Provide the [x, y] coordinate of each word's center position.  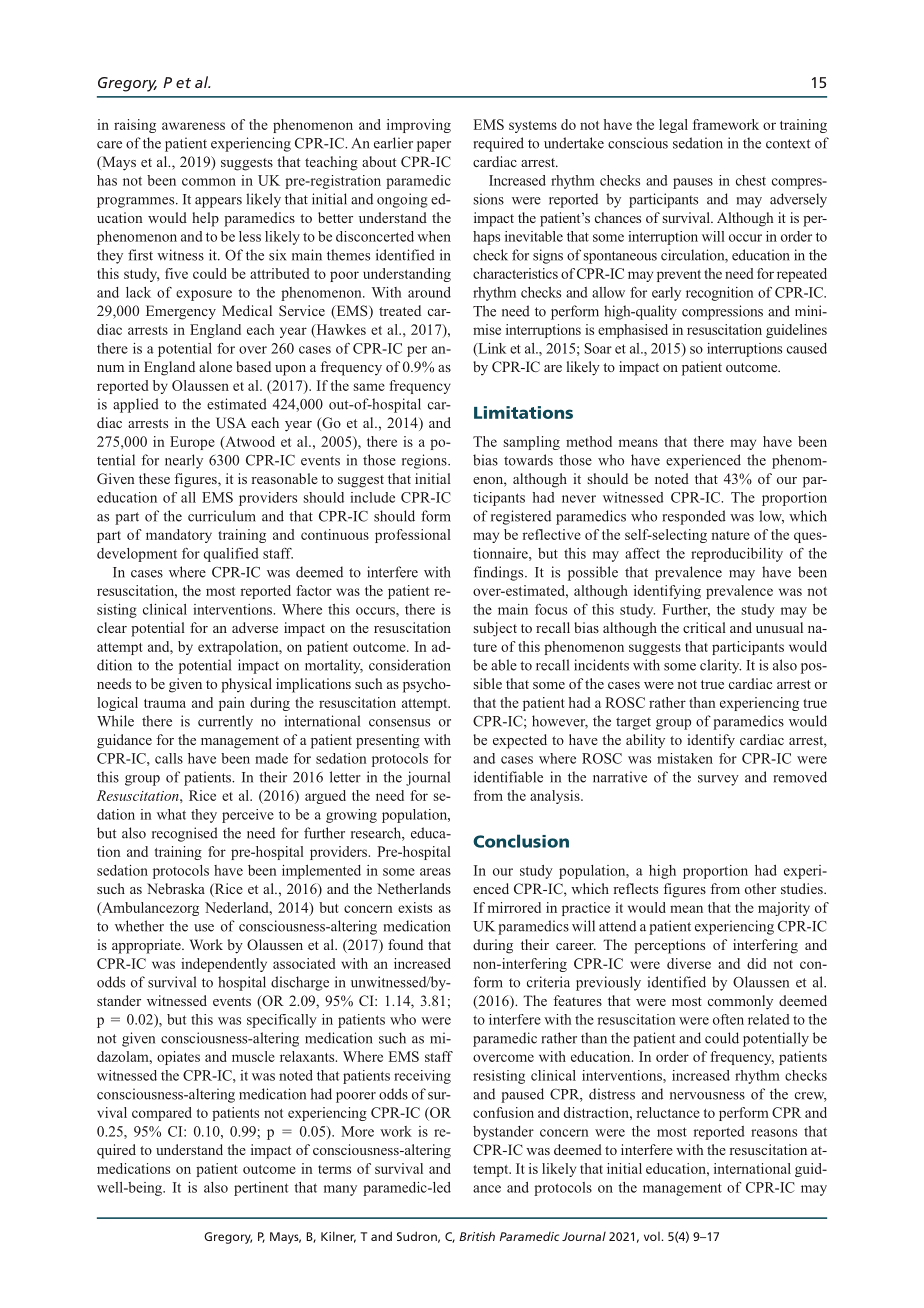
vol [652, 1236]
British [477, 1236]
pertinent [261, 1189]
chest [751, 180]
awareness [193, 126]
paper [434, 146]
